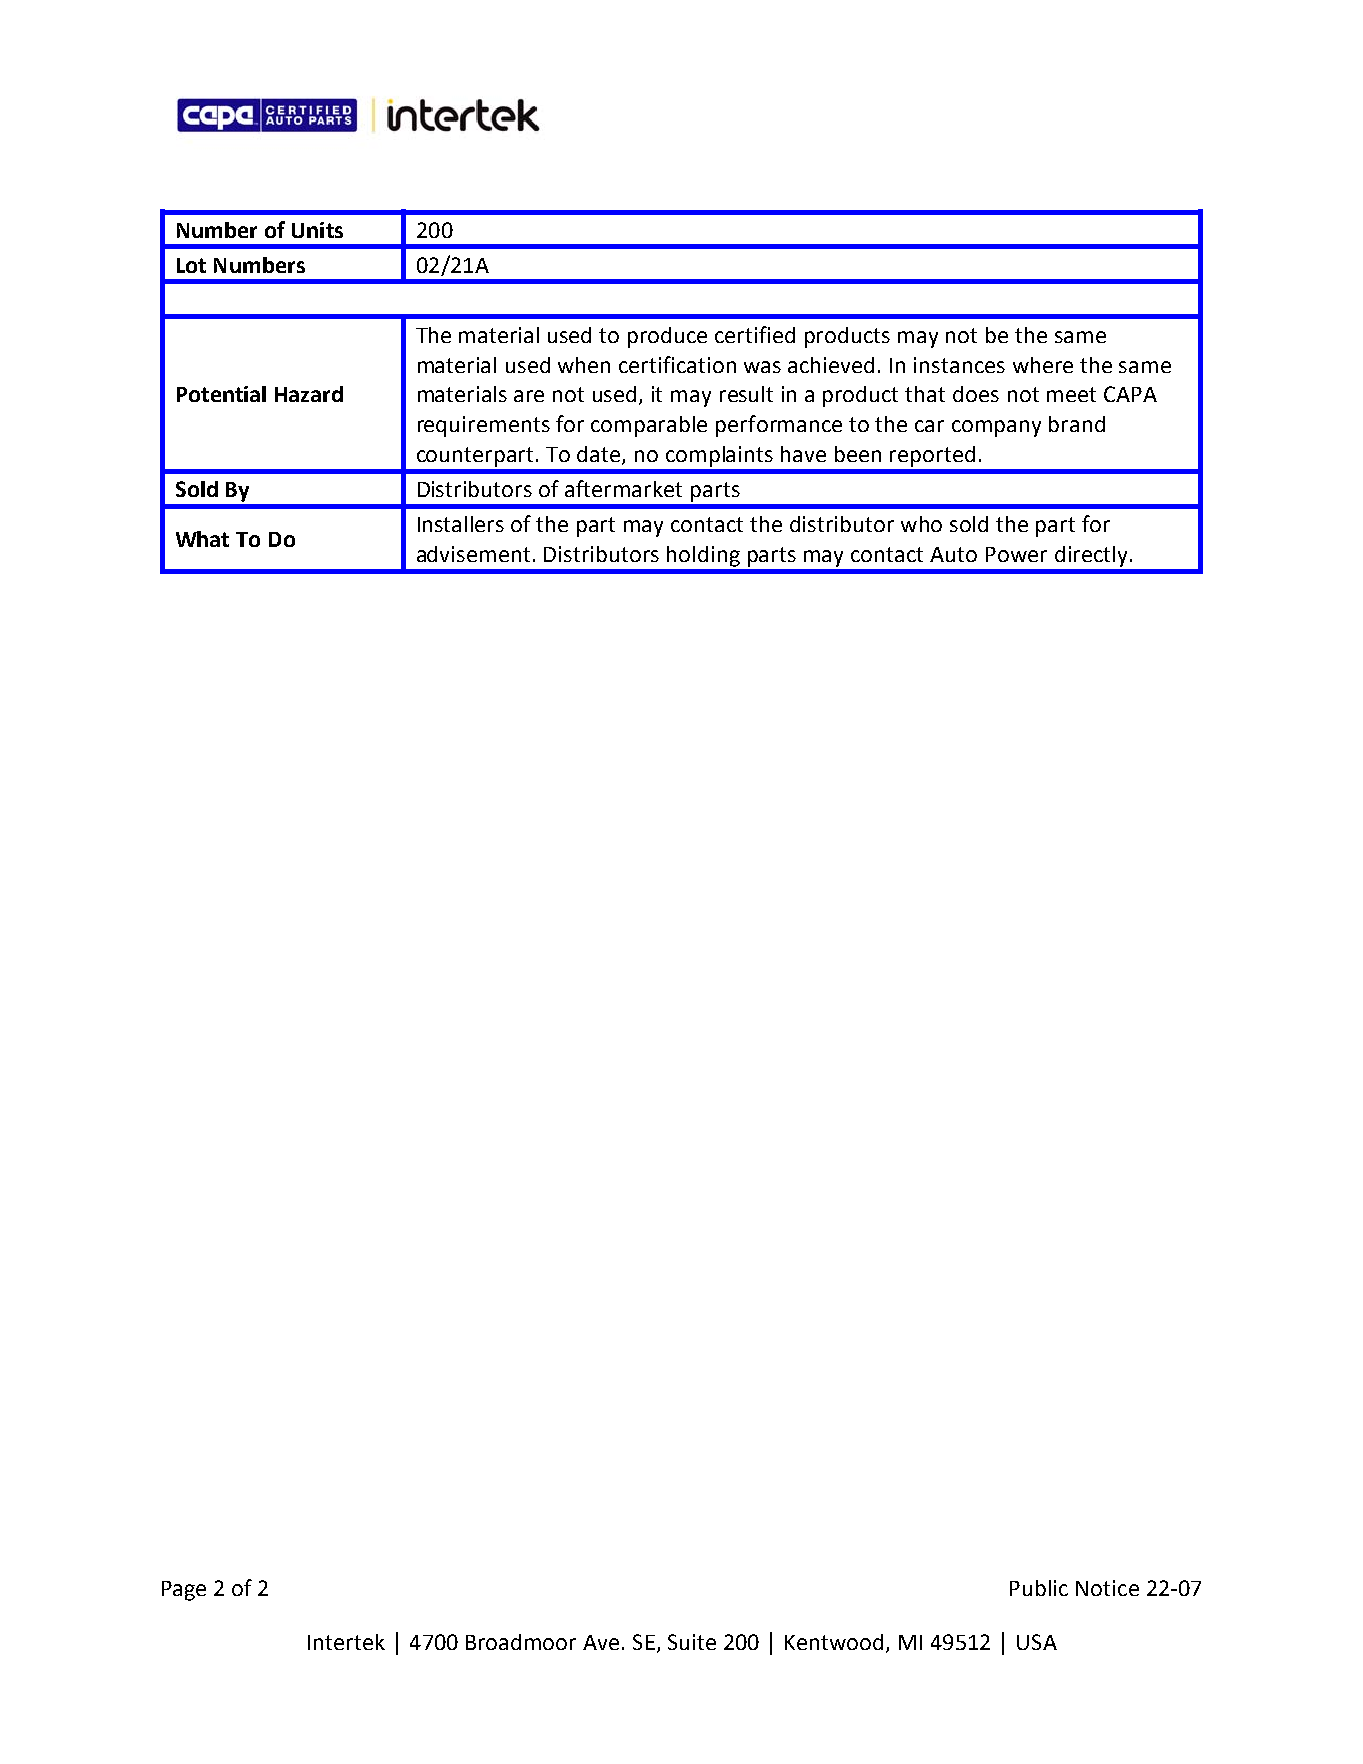 The width and height of the page is (1363, 1764). I want to click on Page, so click(184, 1591).
